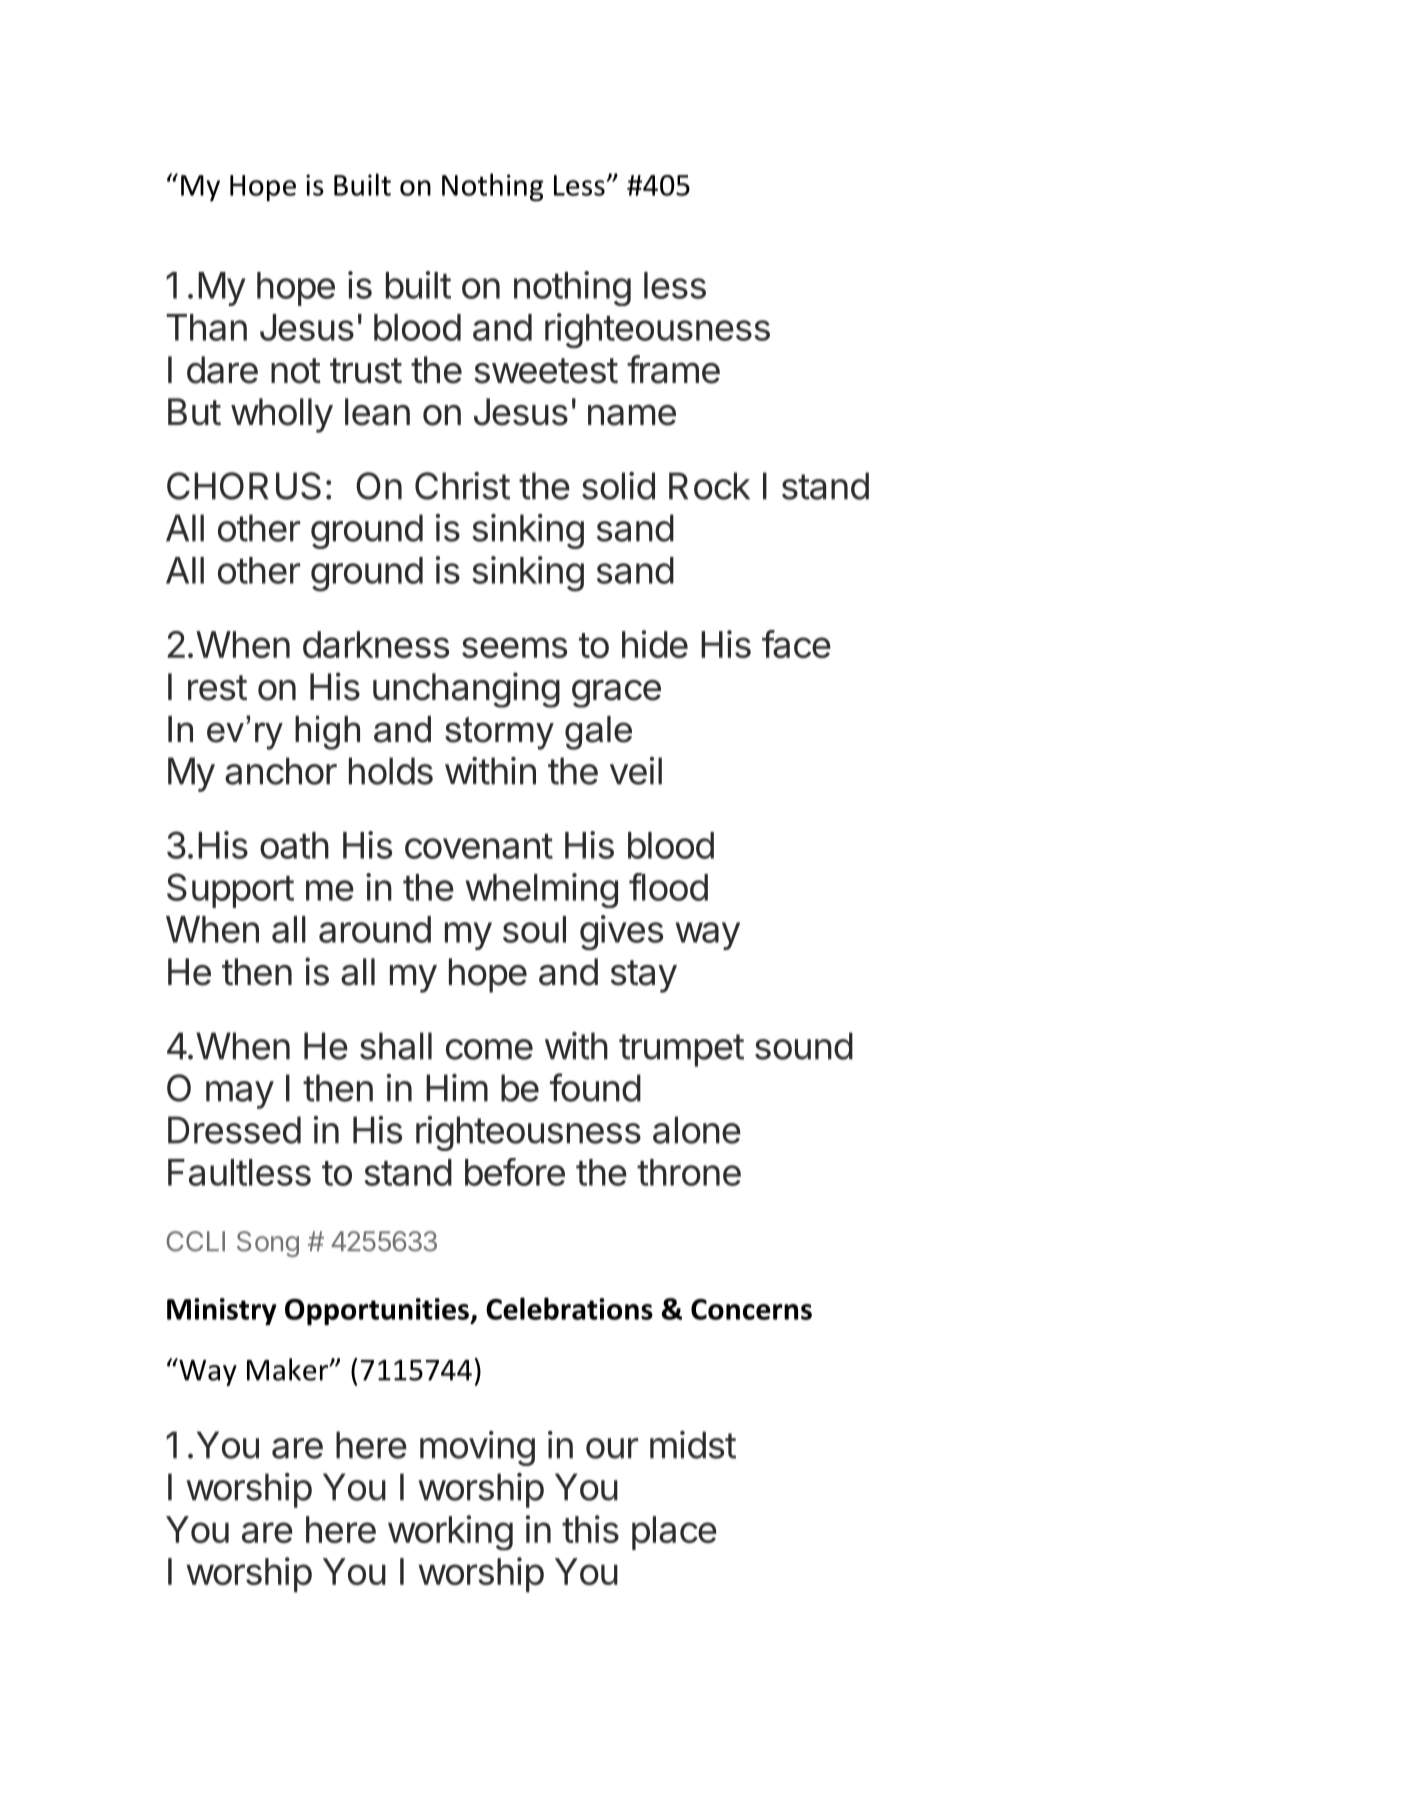  I want to click on frame, so click(673, 369).
